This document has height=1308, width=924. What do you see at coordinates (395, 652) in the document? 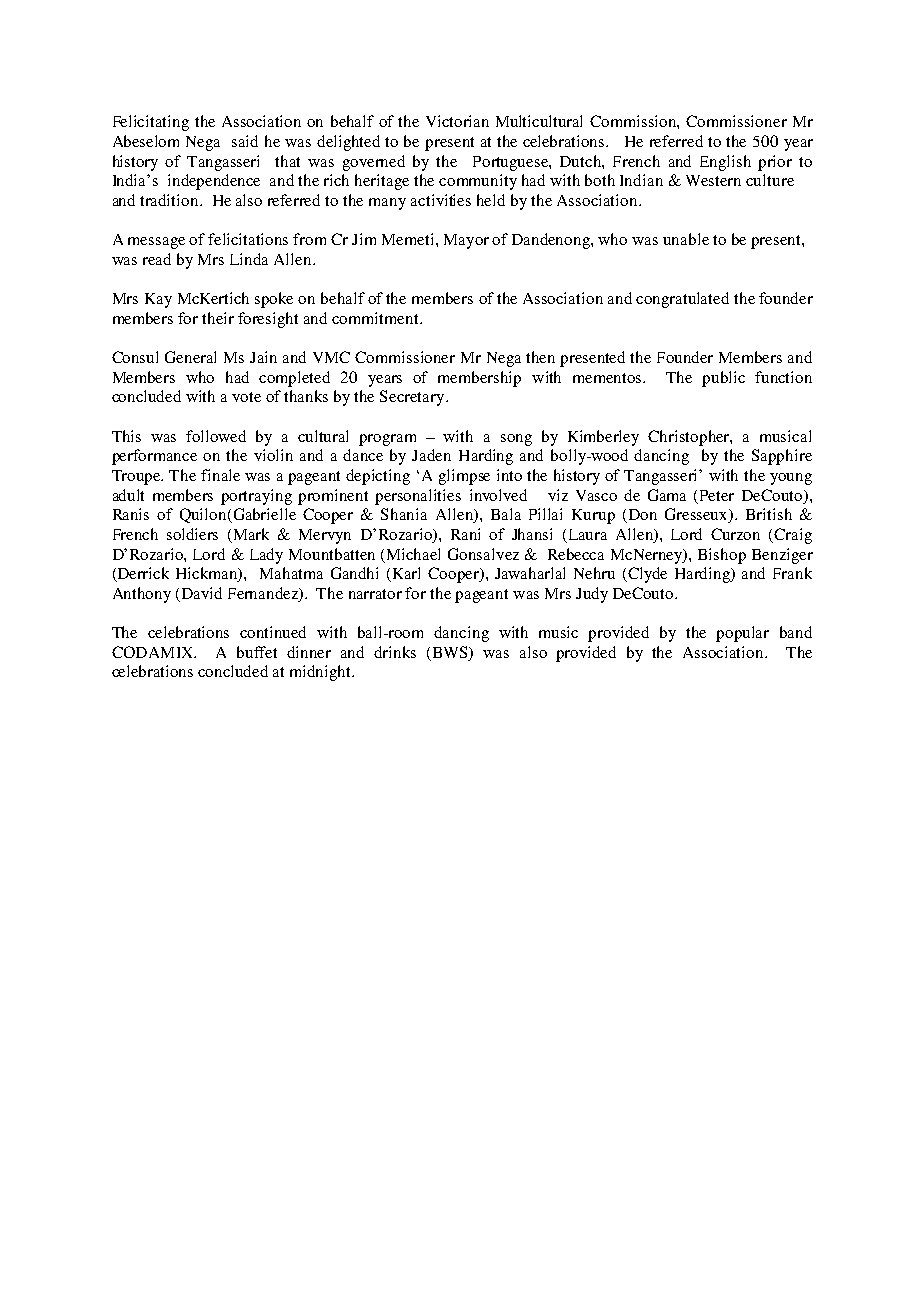
I see `drinks` at bounding box center [395, 652].
